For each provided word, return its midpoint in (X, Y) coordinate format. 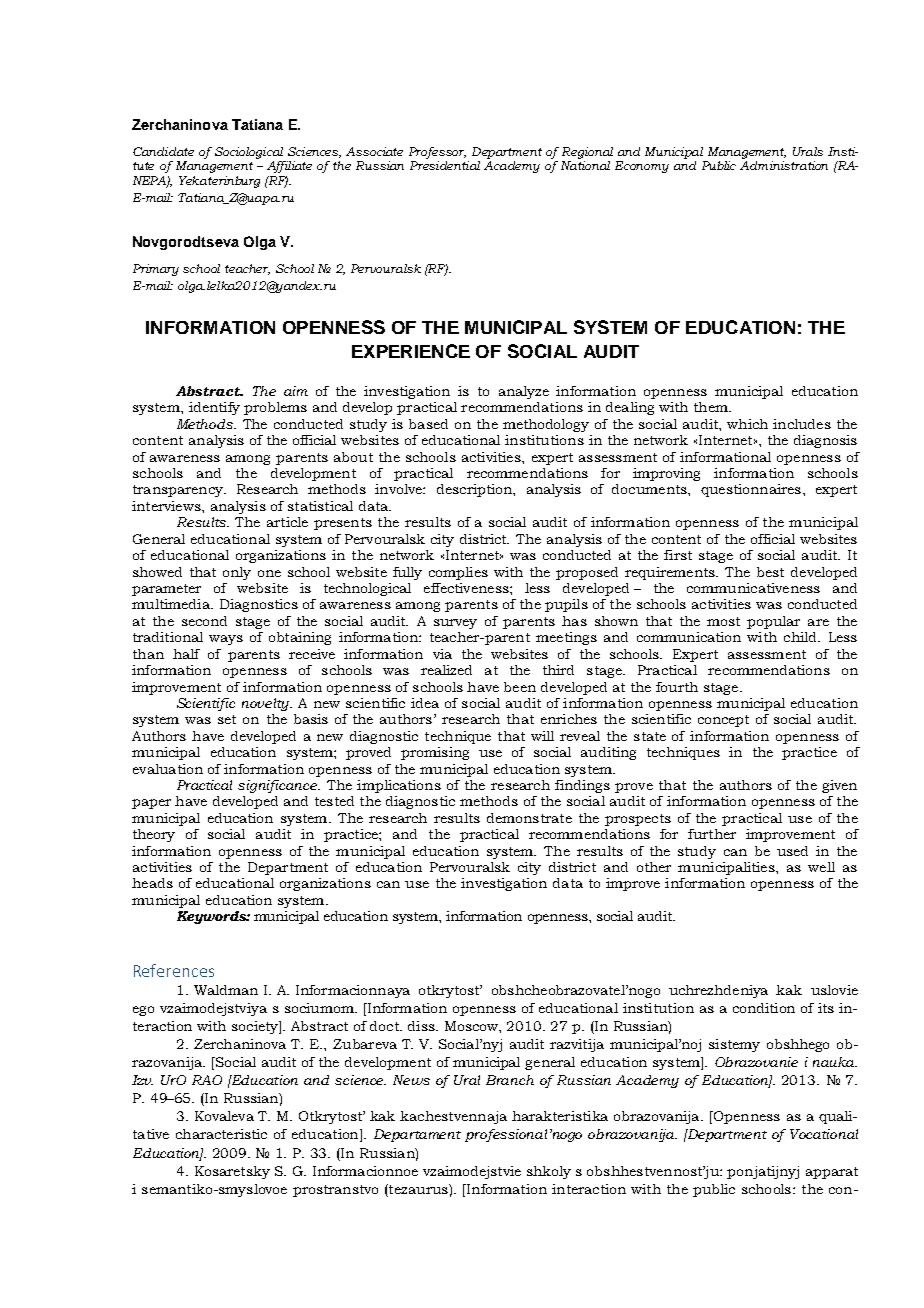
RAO (207, 1080)
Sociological (249, 153)
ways (226, 640)
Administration (784, 165)
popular (773, 622)
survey (455, 624)
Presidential (445, 165)
